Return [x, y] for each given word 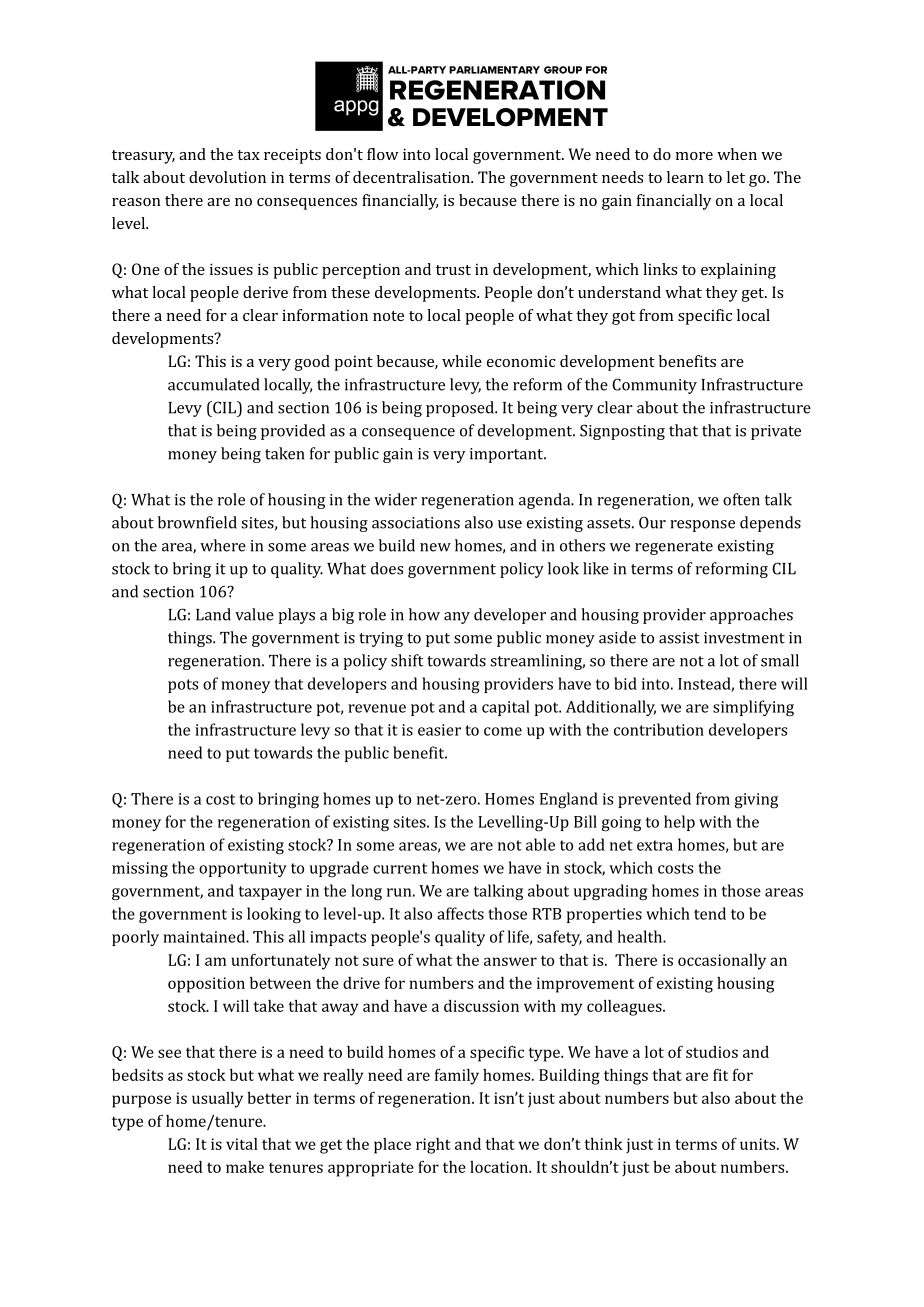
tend [710, 913]
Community [654, 386]
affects [460, 913]
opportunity [243, 869]
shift [407, 660]
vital [242, 1144]
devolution [227, 177]
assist [679, 638]
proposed [461, 409]
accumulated [213, 384]
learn [685, 177]
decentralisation [412, 177]
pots [183, 686]
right [433, 1146]
